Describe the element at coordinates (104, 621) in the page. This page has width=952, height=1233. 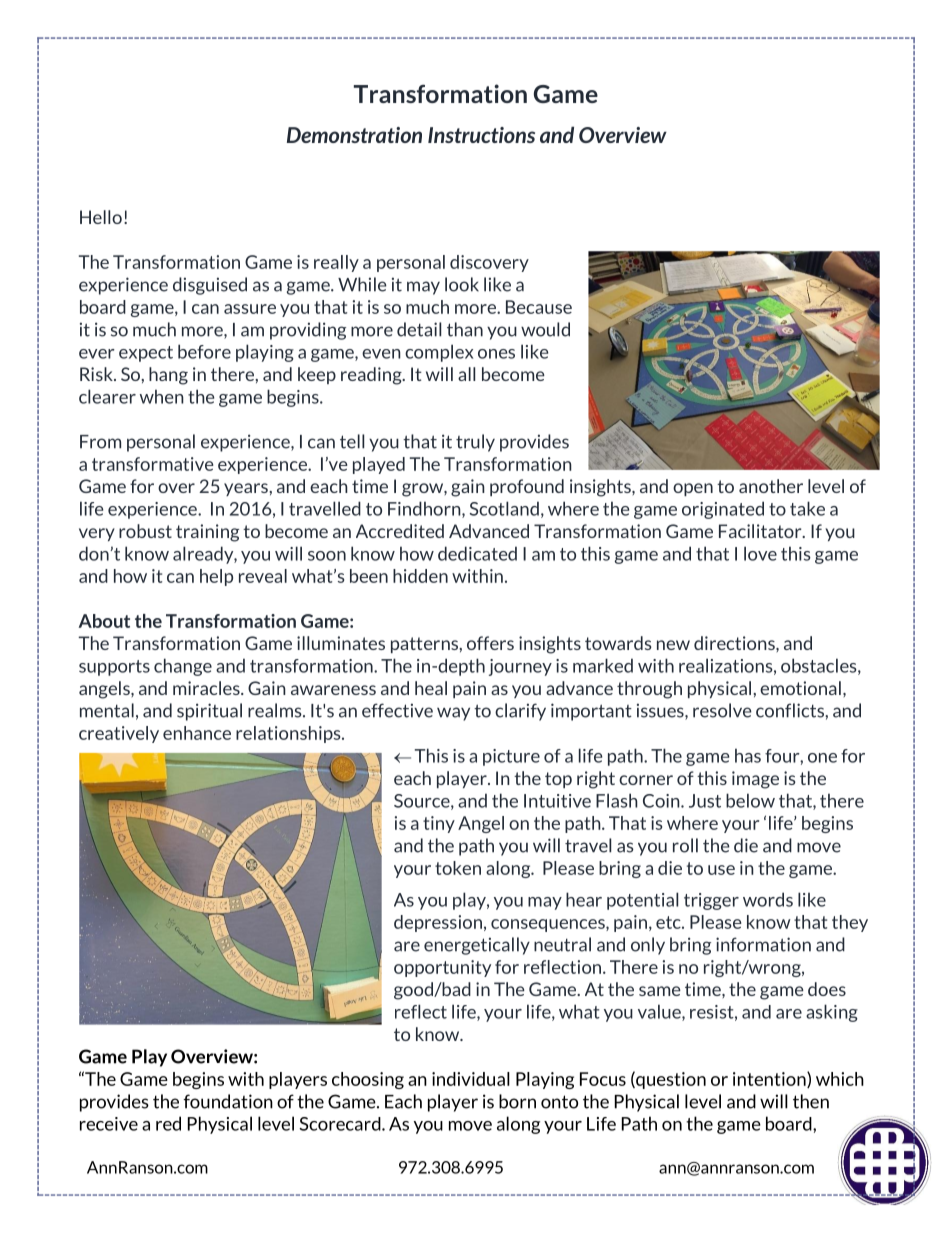
I see `About` at that location.
